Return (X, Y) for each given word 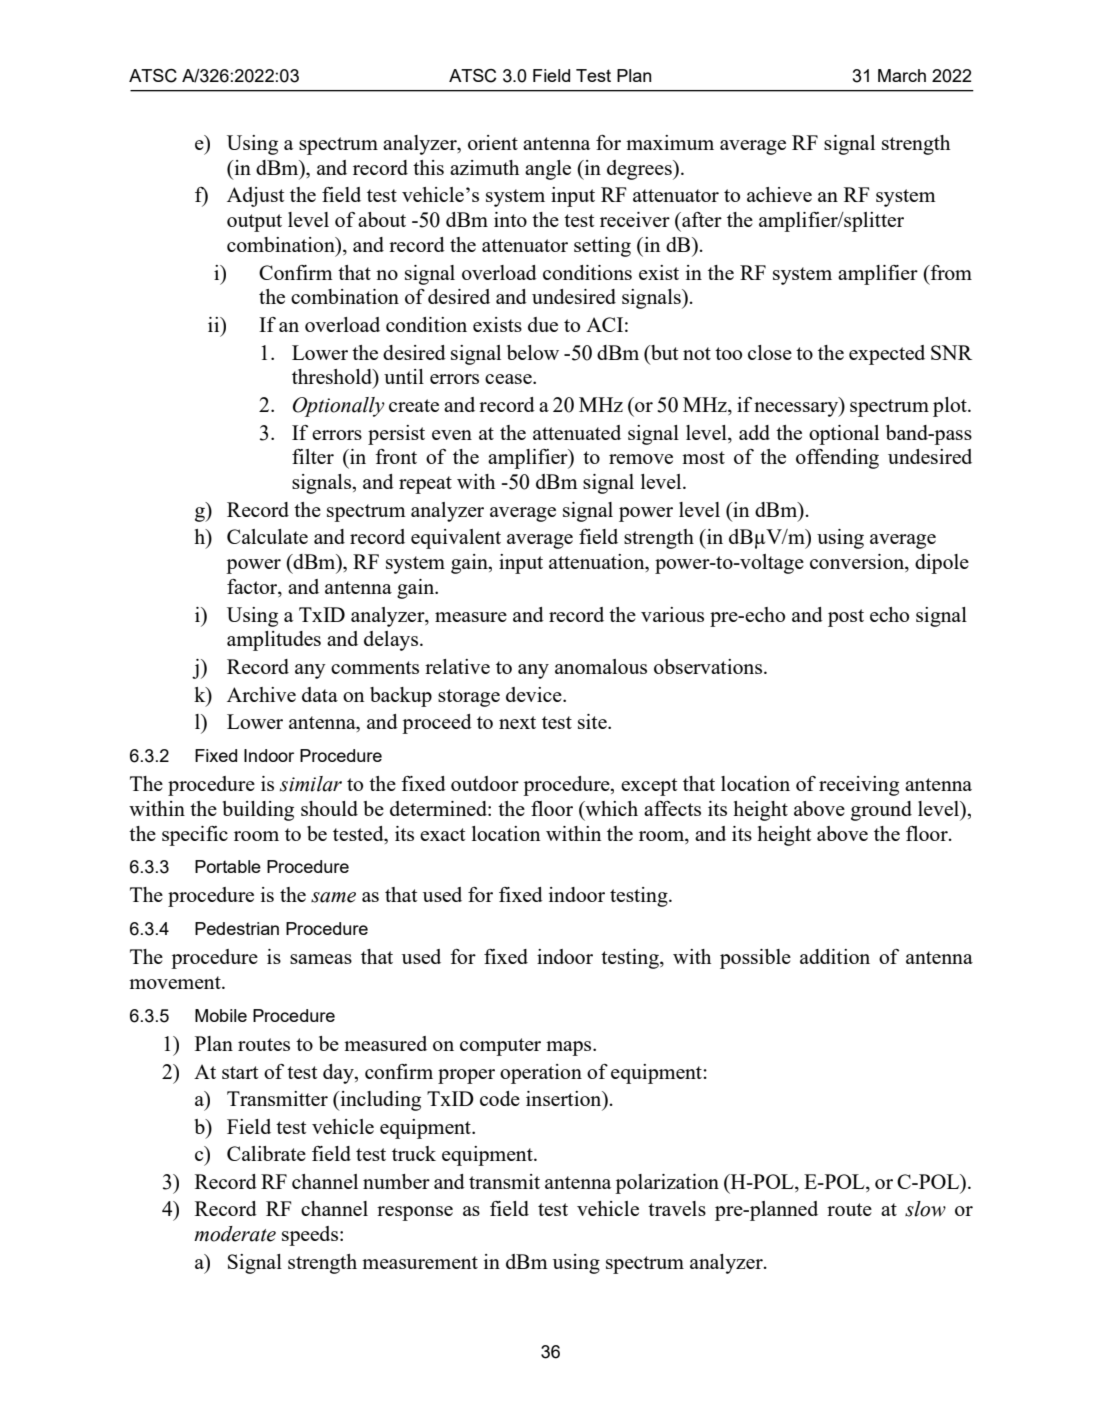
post (846, 618)
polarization (667, 1184)
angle (548, 170)
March (902, 75)
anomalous (601, 666)
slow (925, 1209)
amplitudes (274, 641)
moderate (235, 1234)
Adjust (255, 197)
